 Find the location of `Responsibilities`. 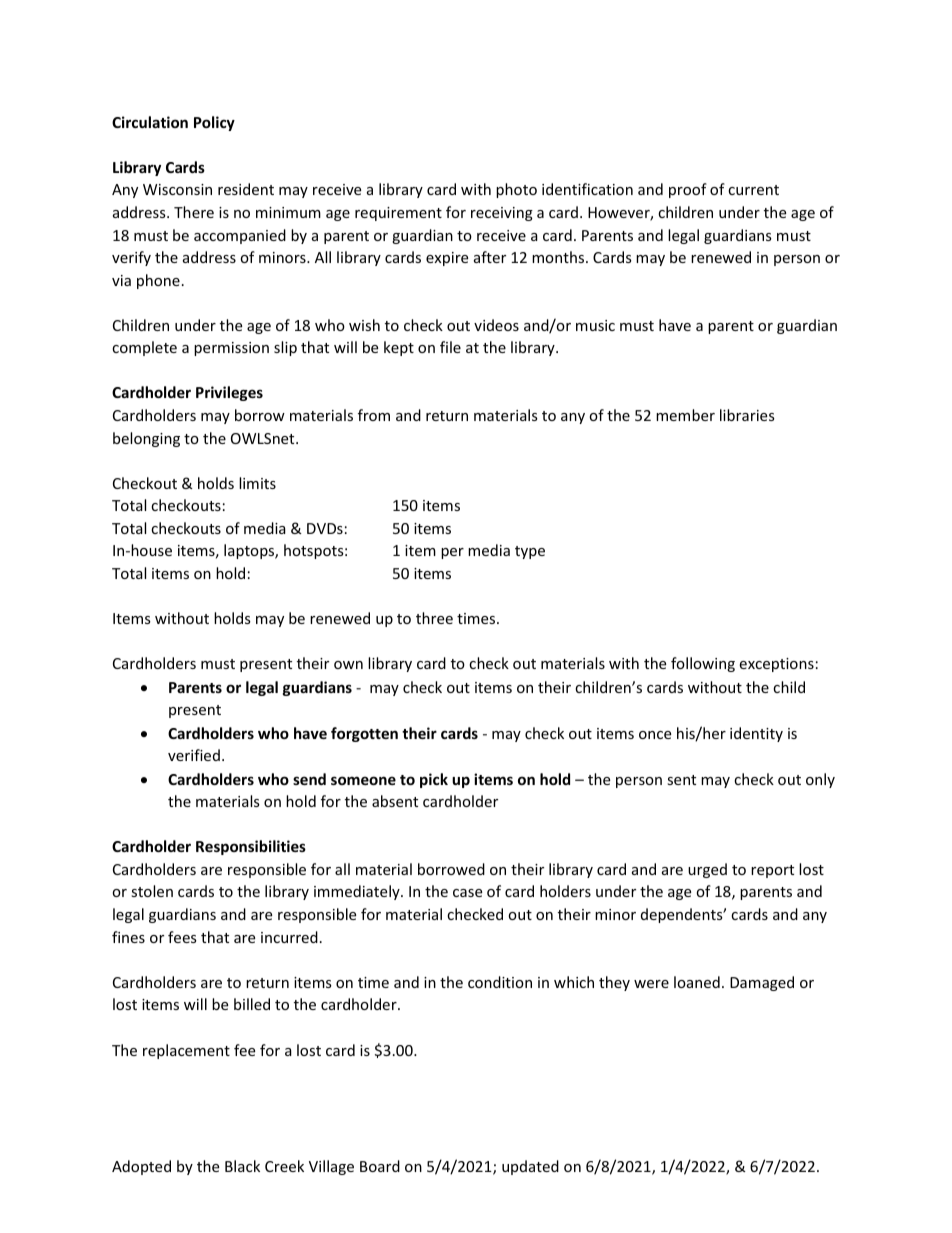

Responsibilities is located at coordinates (251, 847).
